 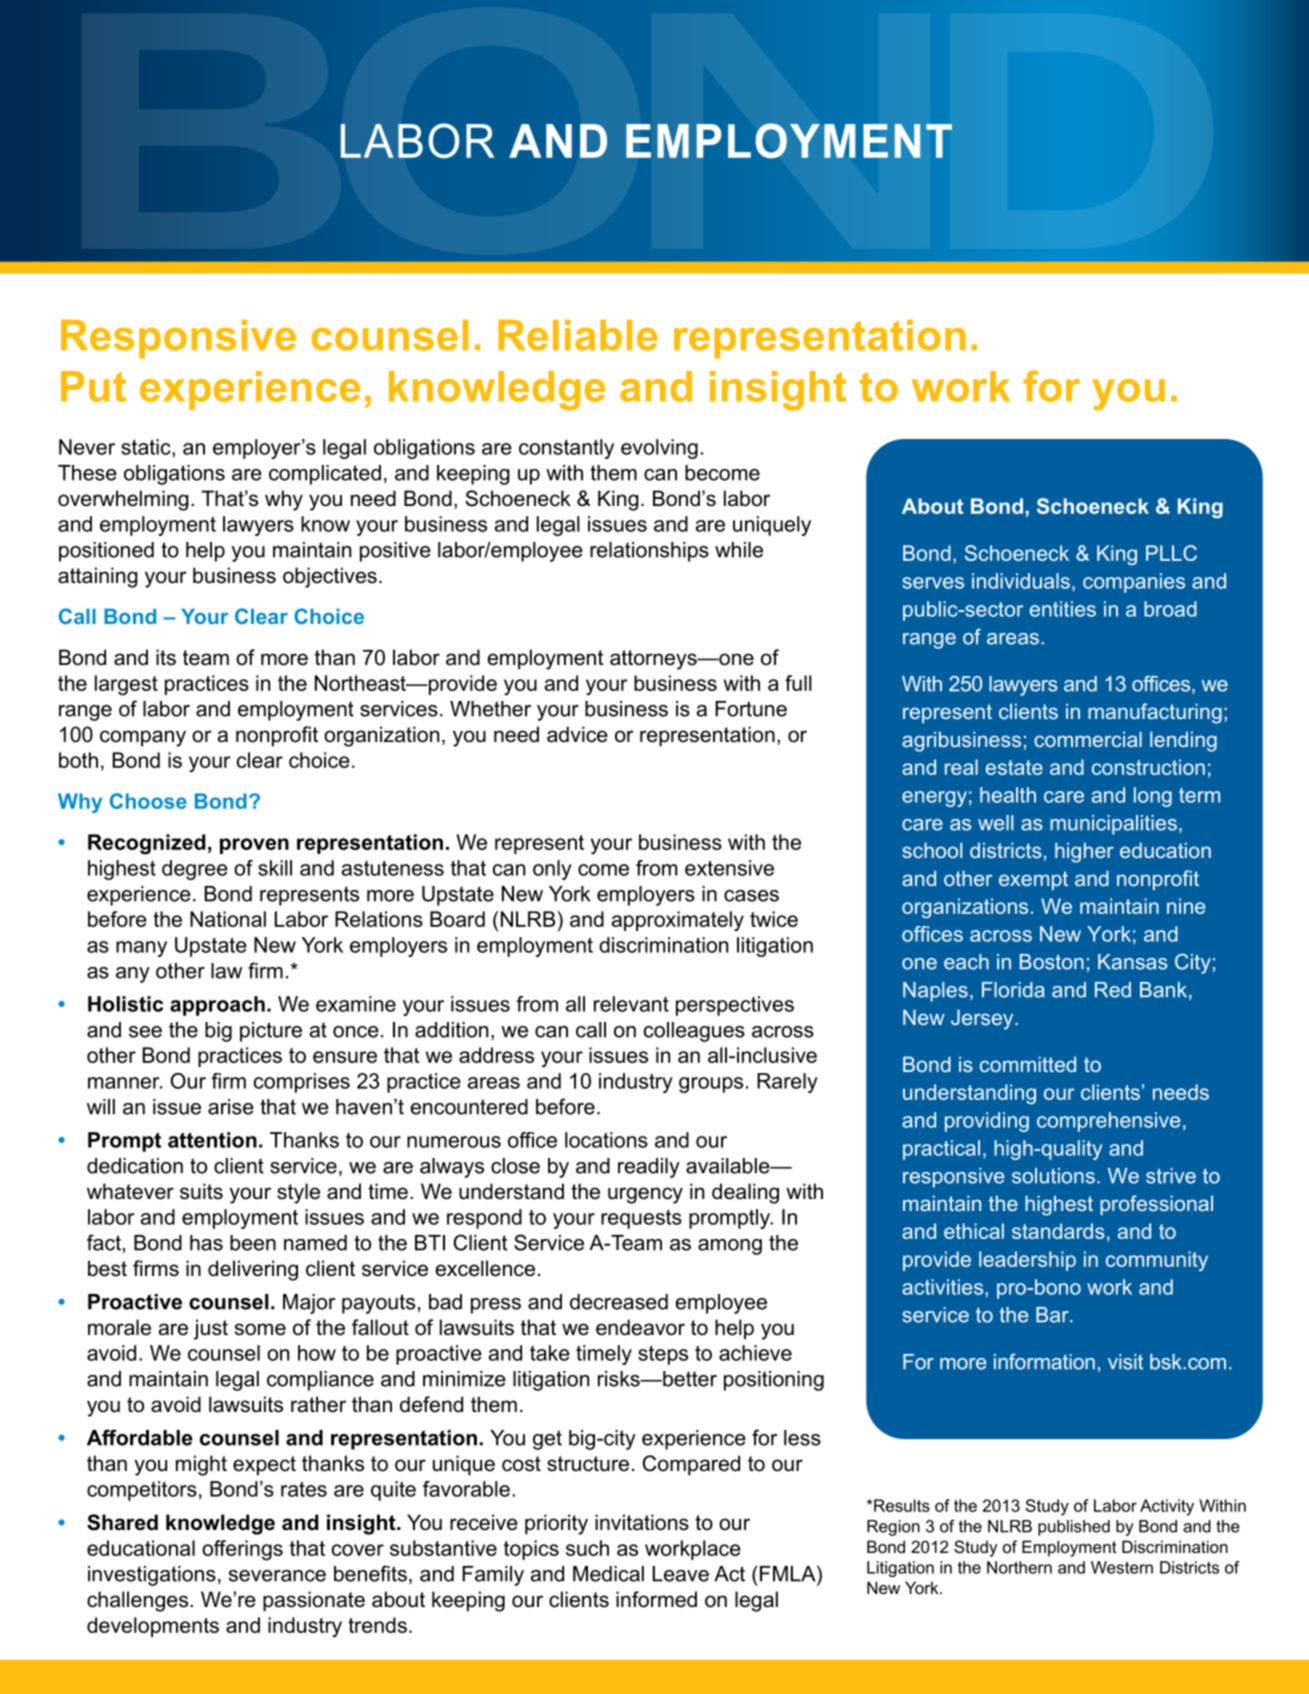 What do you see at coordinates (93, 386) in the screenshot?
I see `Put` at bounding box center [93, 386].
